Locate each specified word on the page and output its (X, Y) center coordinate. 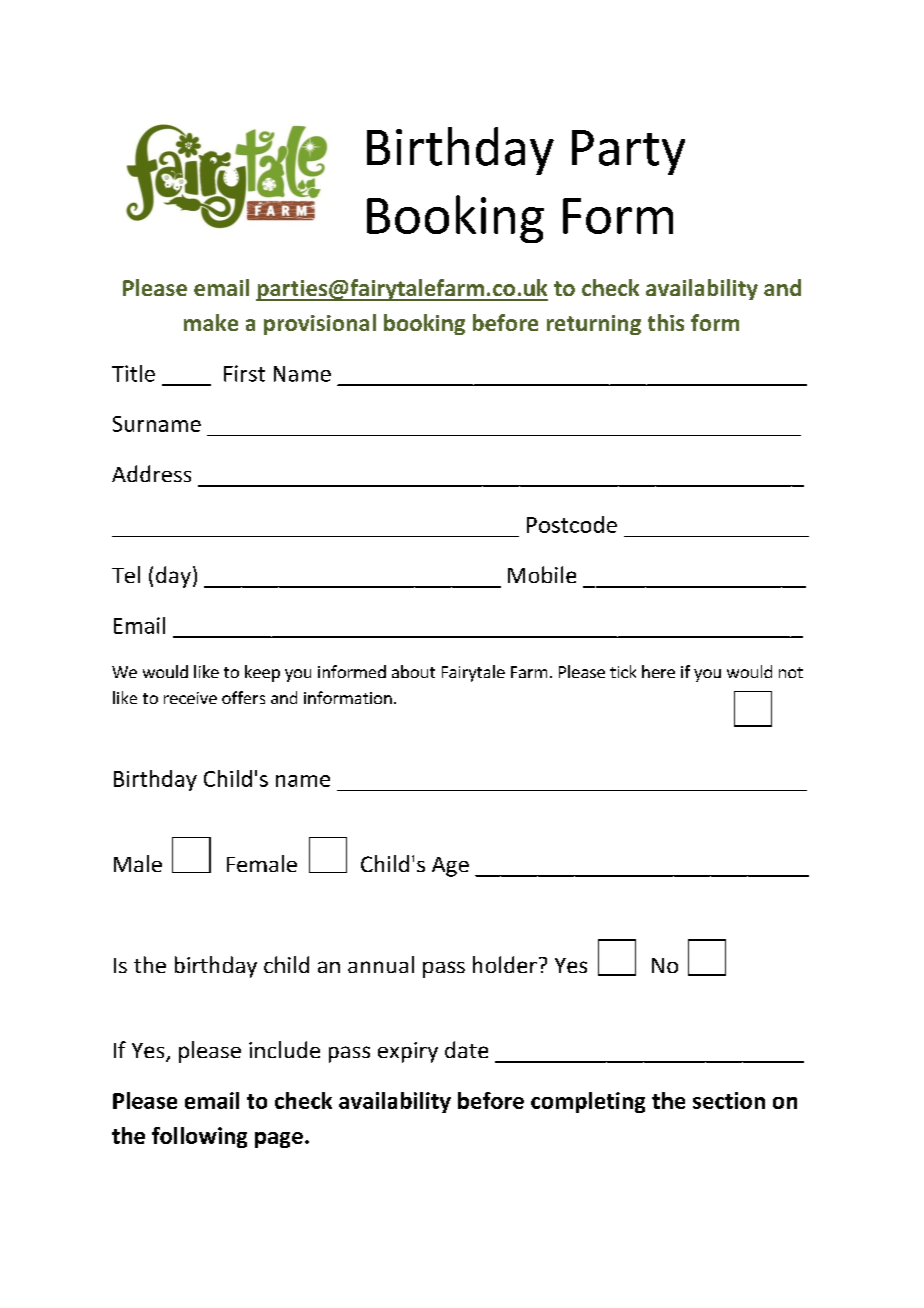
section (729, 1100)
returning (594, 325)
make (211, 322)
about (413, 671)
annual (381, 964)
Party (628, 152)
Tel (126, 574)
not (791, 672)
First (244, 373)
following (199, 1137)
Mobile (542, 574)
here (658, 671)
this (666, 322)
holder (505, 964)
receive (190, 698)
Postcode (572, 524)
